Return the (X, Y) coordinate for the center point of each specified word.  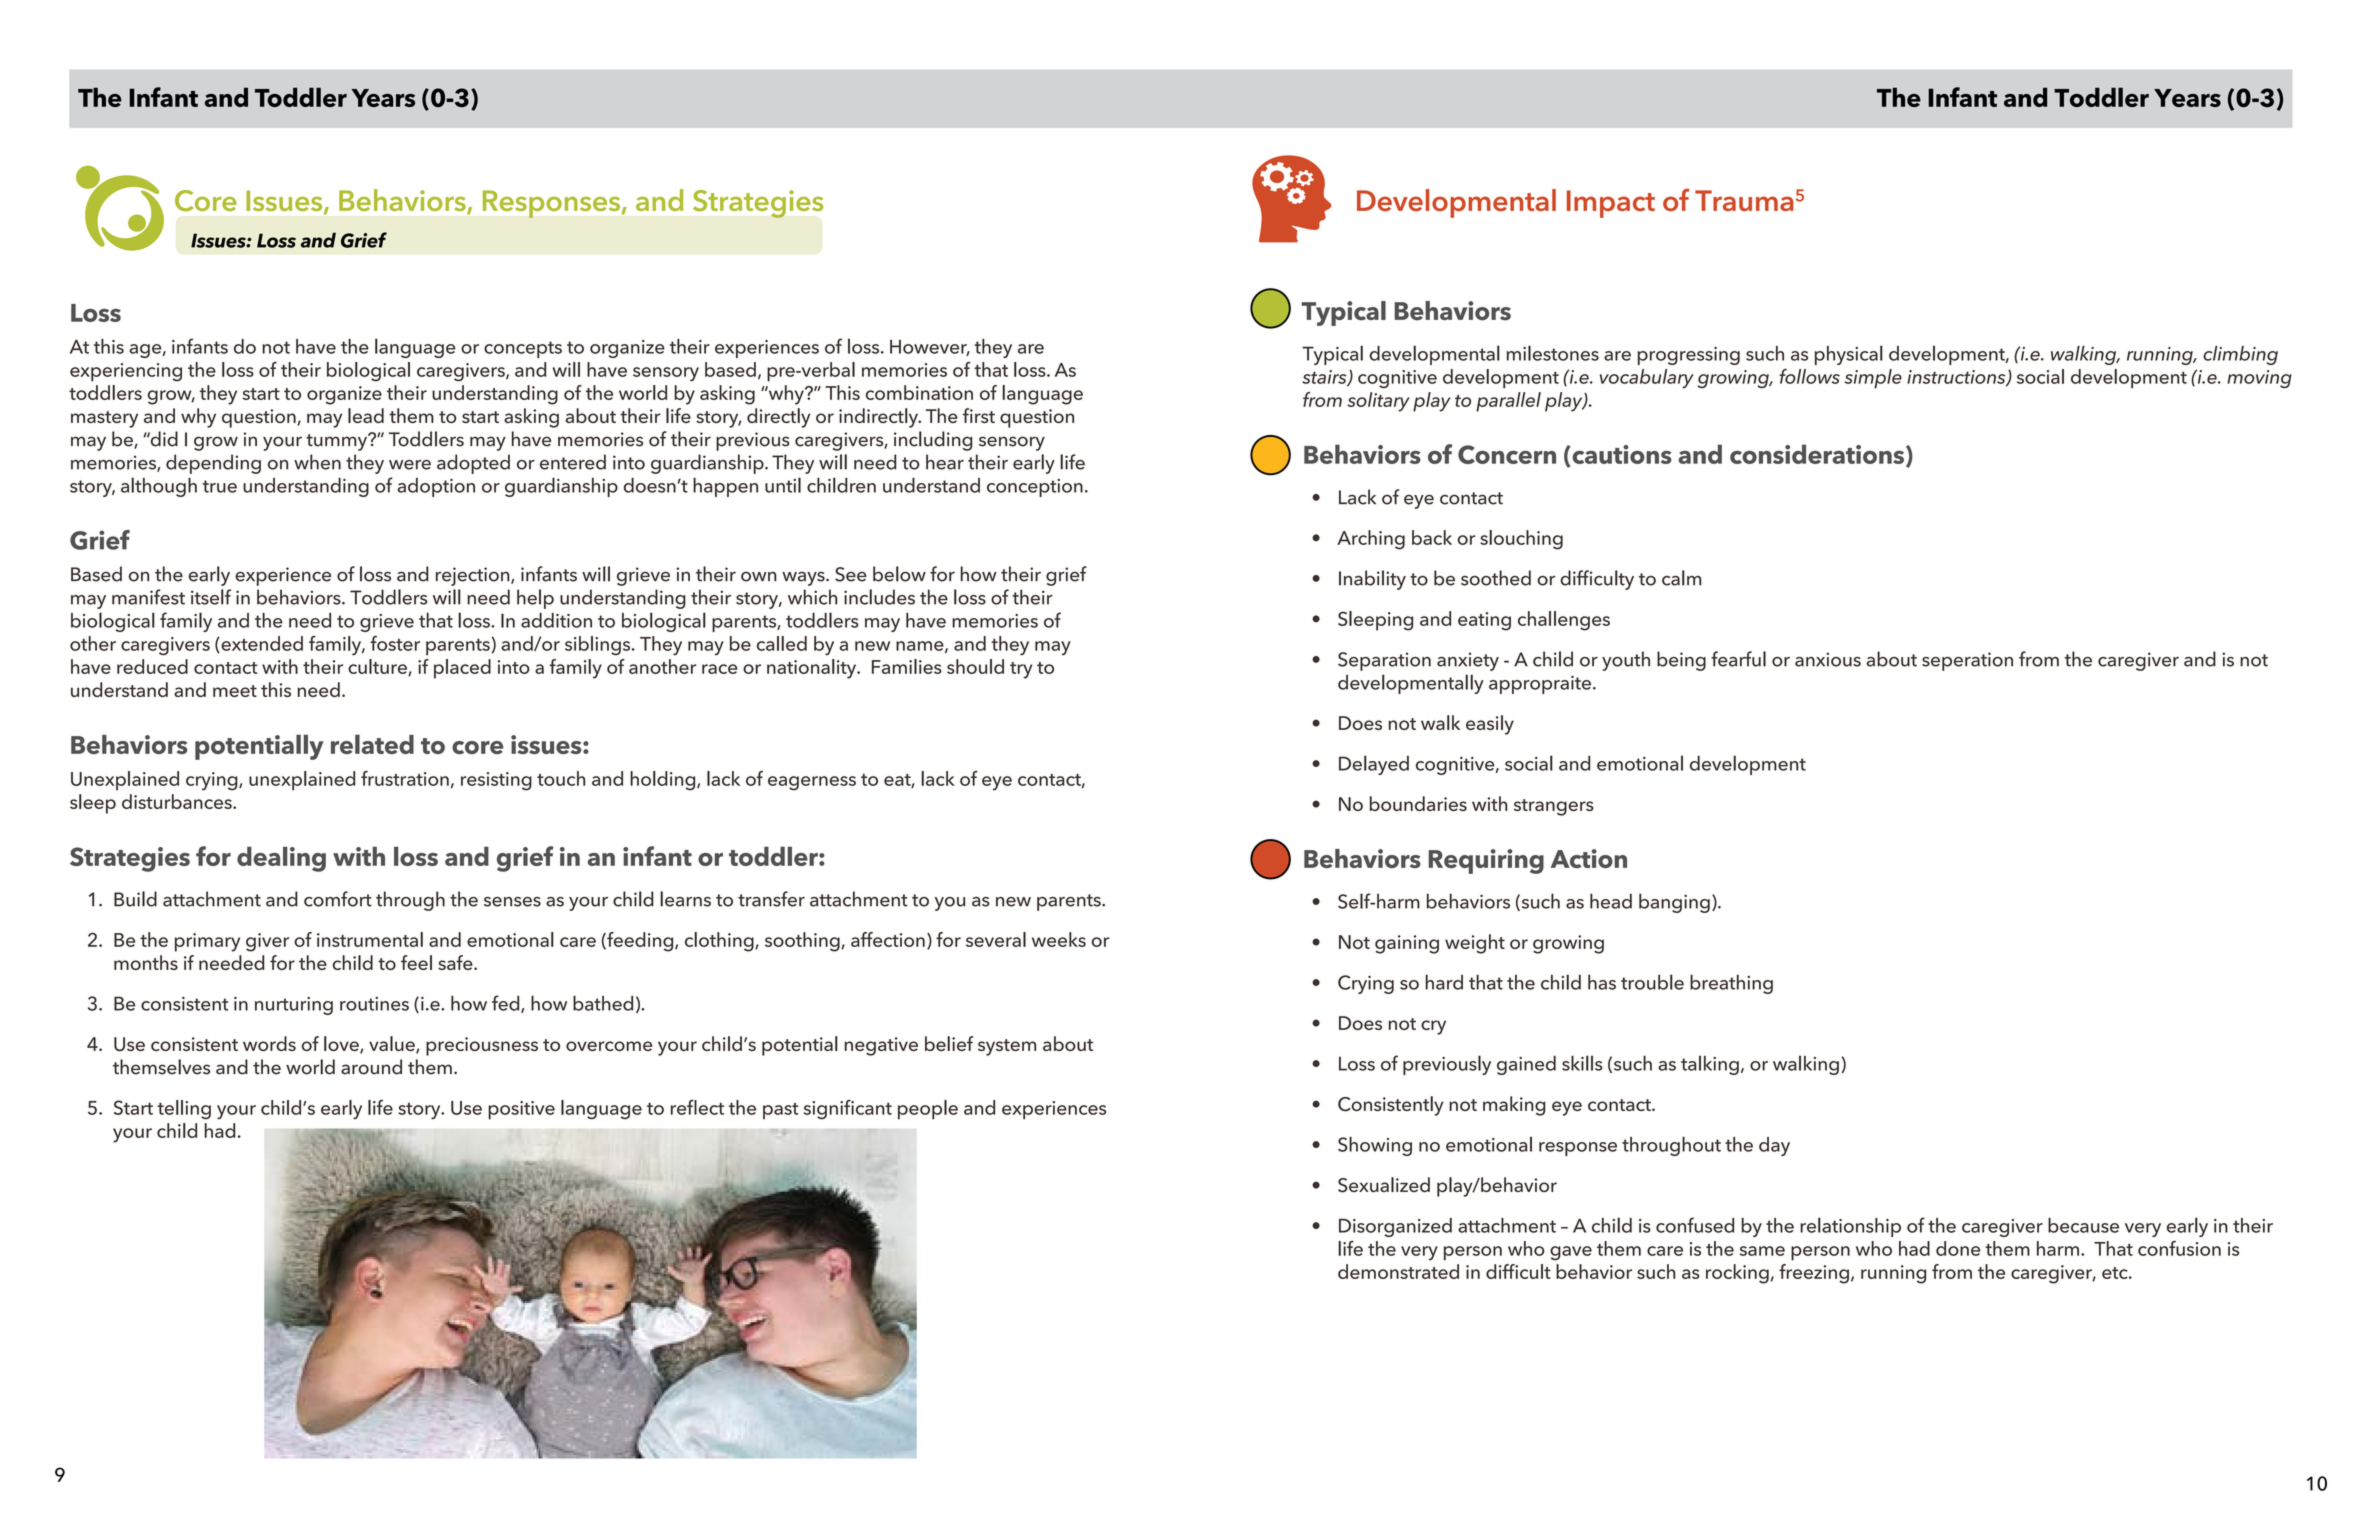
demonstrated (1398, 1271)
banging (1674, 903)
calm (1681, 578)
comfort (338, 899)
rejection (474, 576)
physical (1849, 355)
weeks (1059, 939)
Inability (1372, 580)
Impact (1611, 204)
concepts (523, 349)
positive (521, 1110)
